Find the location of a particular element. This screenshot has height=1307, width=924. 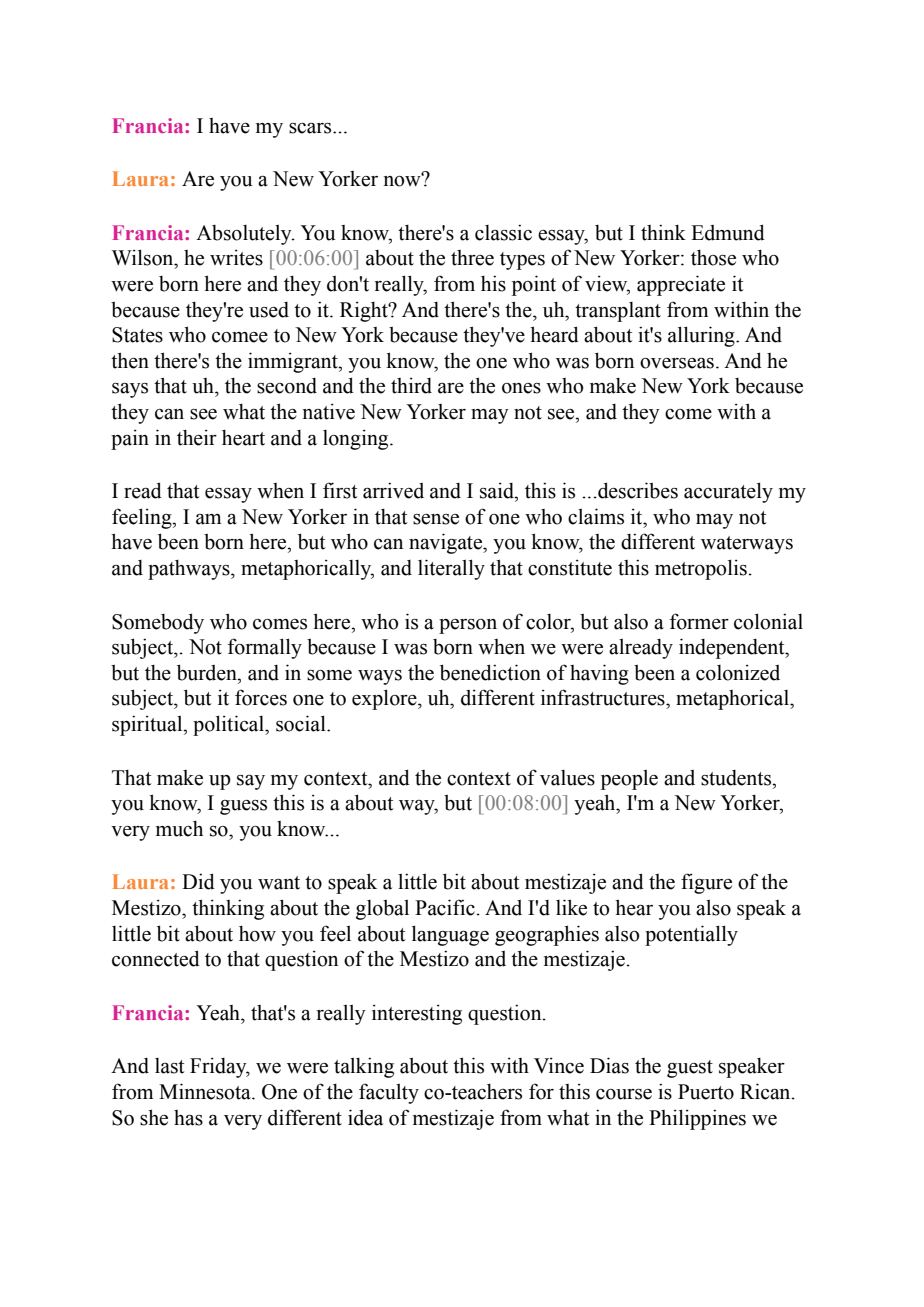

burden is located at coordinates (208, 672).
